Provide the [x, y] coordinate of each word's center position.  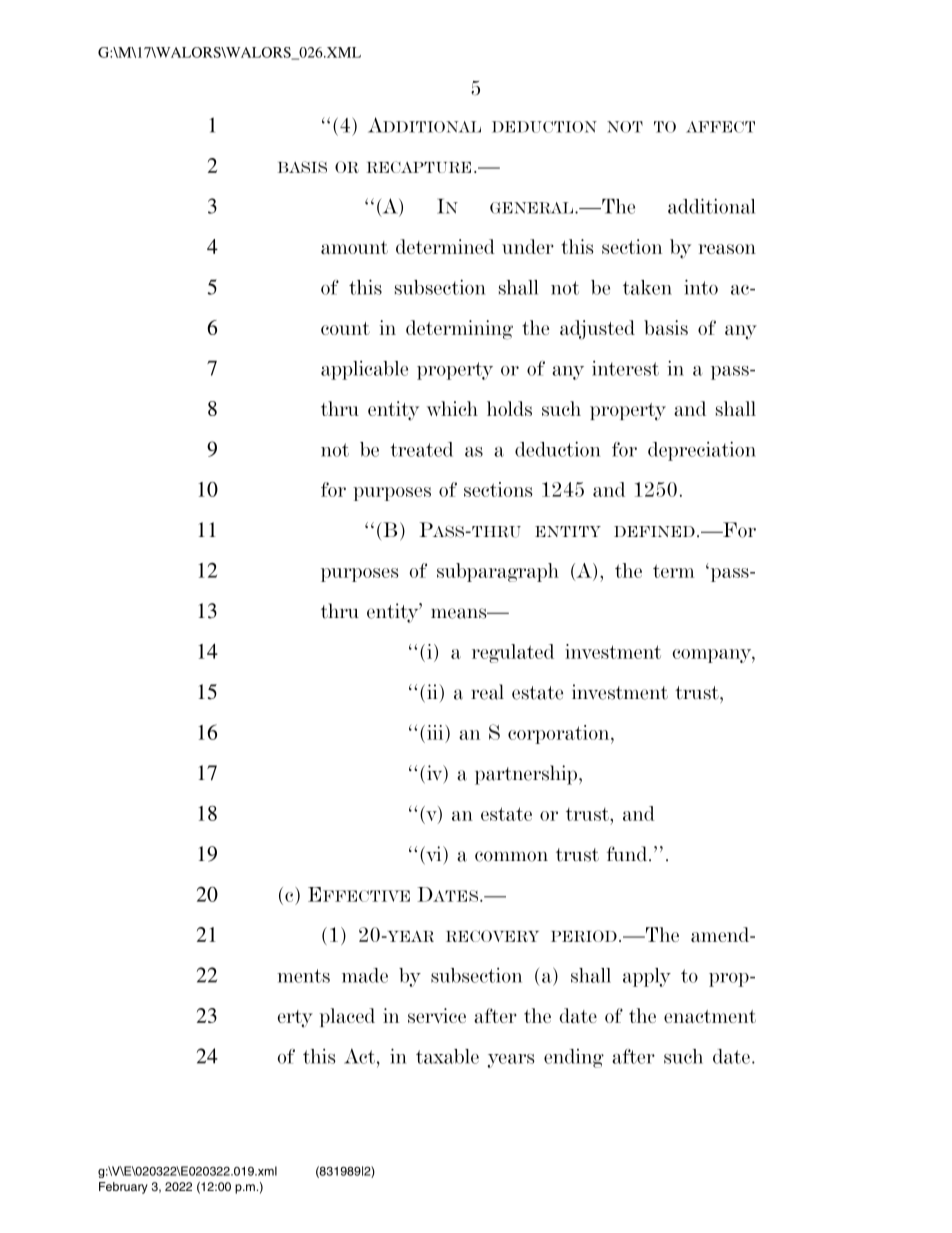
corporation [560, 734]
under [528, 246]
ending [574, 1058]
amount [354, 247]
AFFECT [720, 127]
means [460, 613]
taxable [447, 1056]
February [123, 1188]
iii [436, 732]
